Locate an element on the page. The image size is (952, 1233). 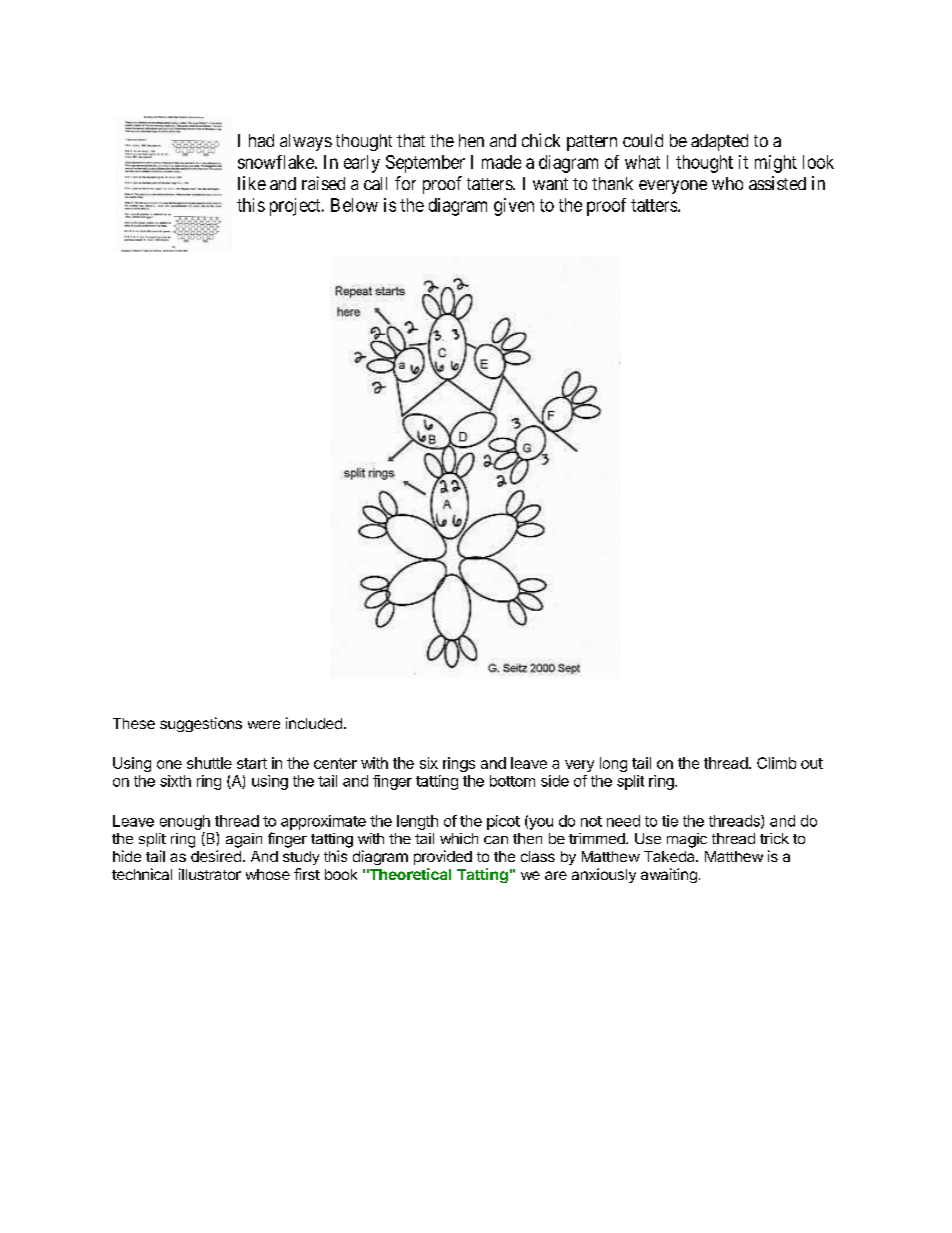
out is located at coordinates (812, 763).
